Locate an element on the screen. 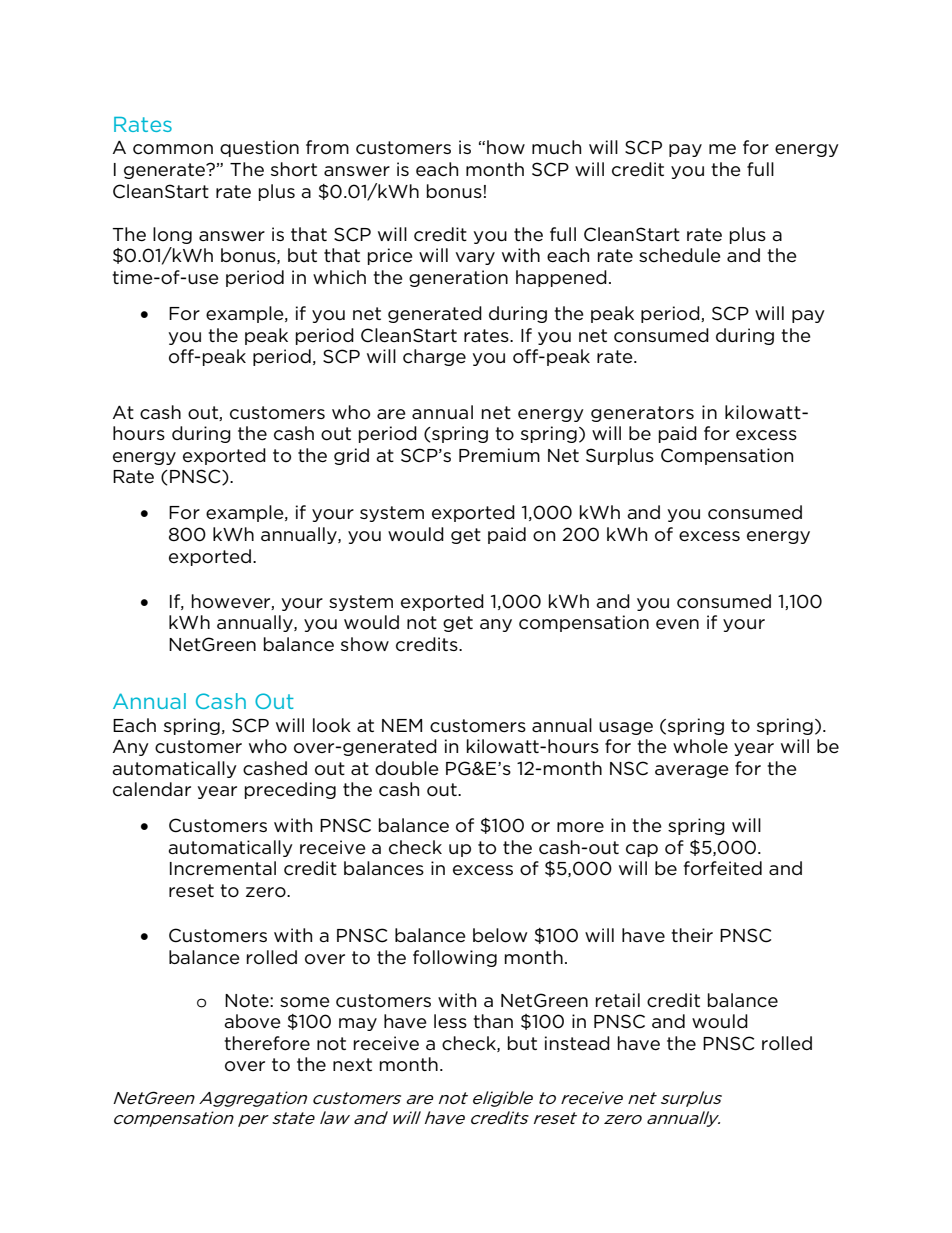 The width and height of the screenshot is (952, 1233). above is located at coordinates (252, 1021).
